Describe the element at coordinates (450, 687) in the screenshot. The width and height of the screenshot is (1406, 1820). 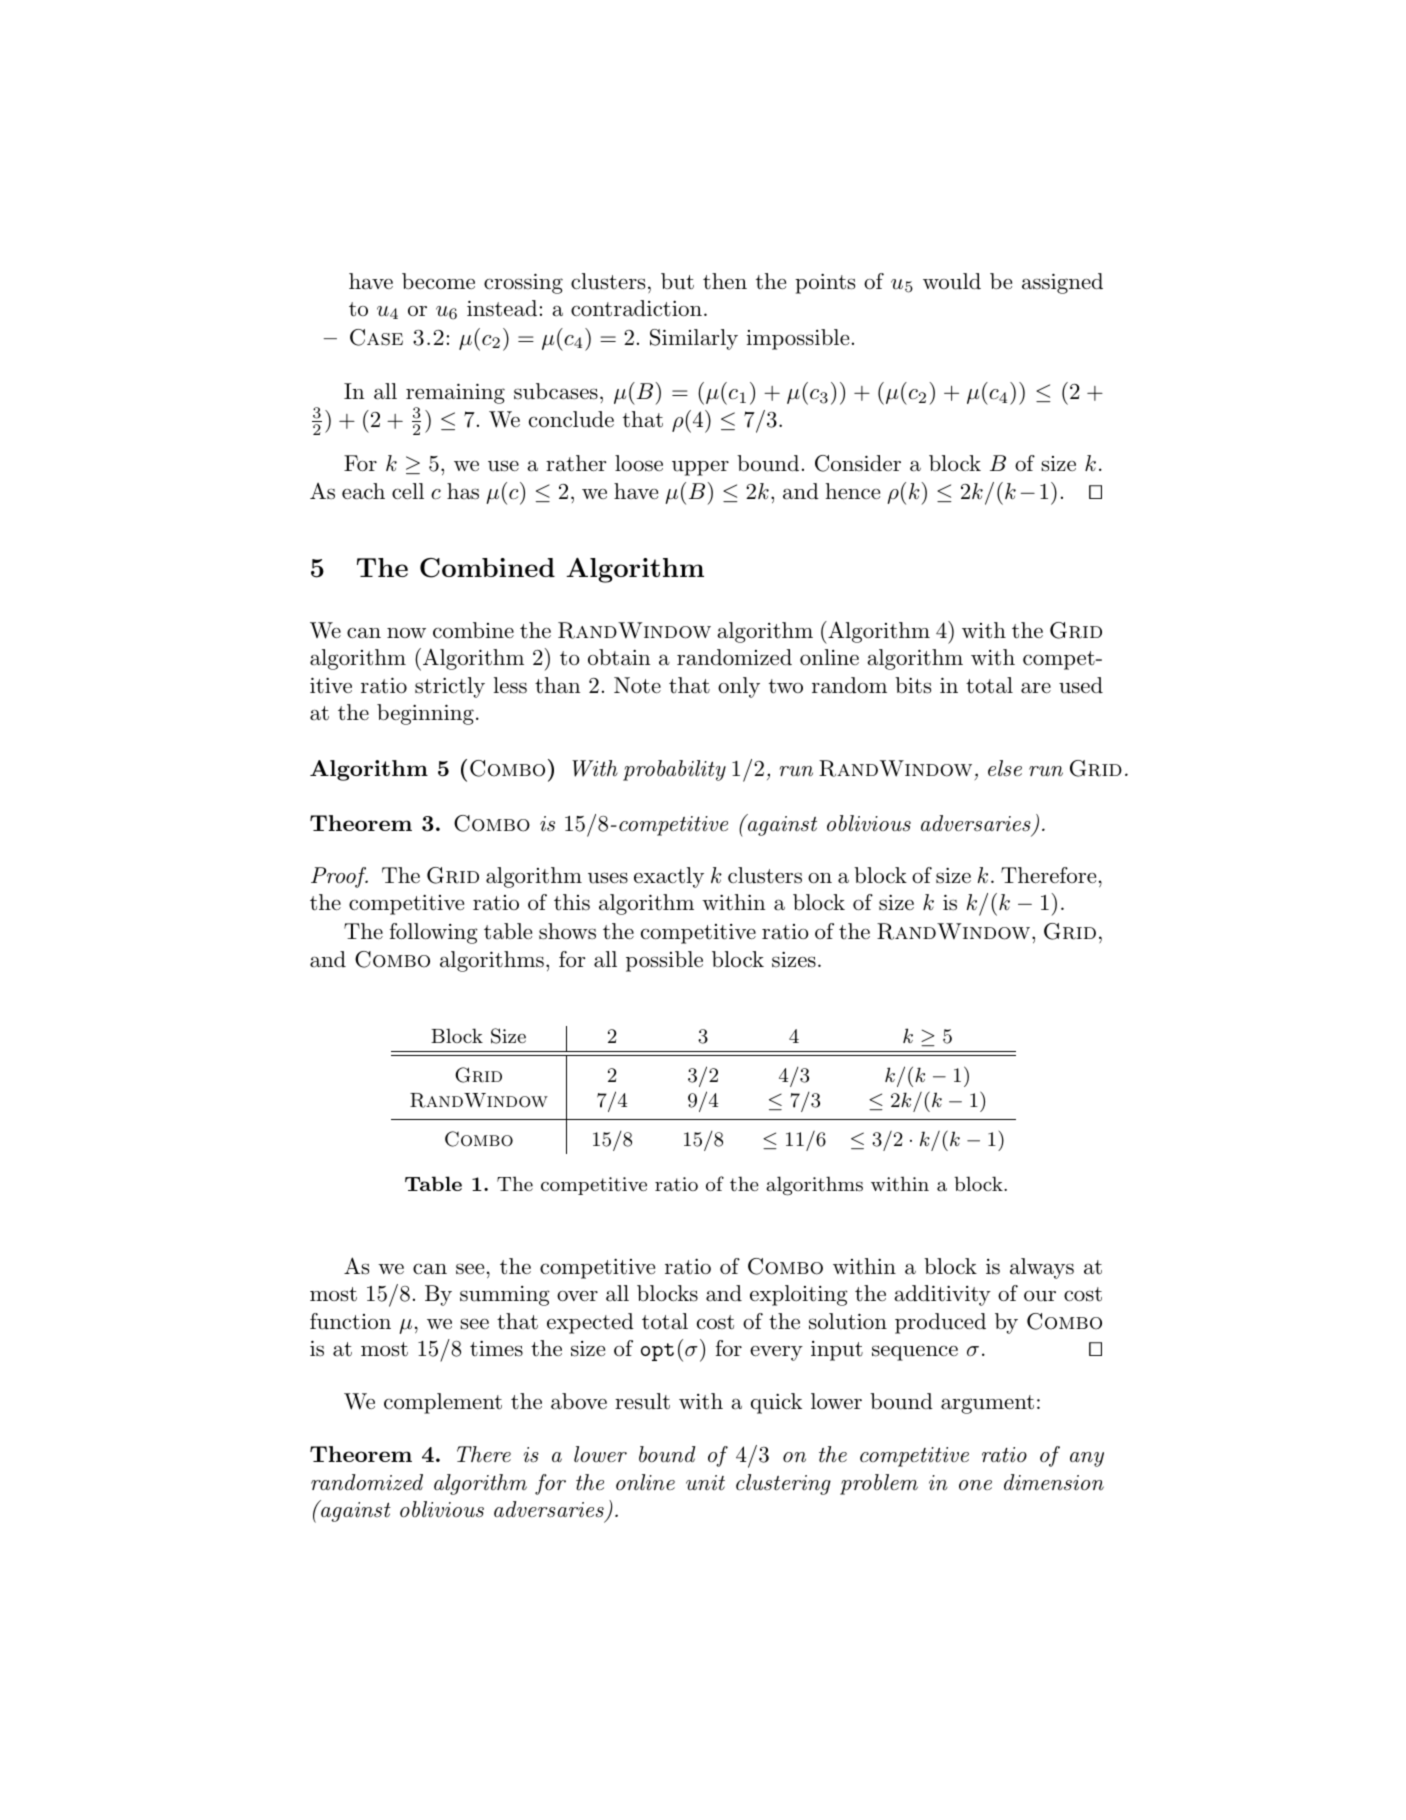
I see `strictly` at that location.
